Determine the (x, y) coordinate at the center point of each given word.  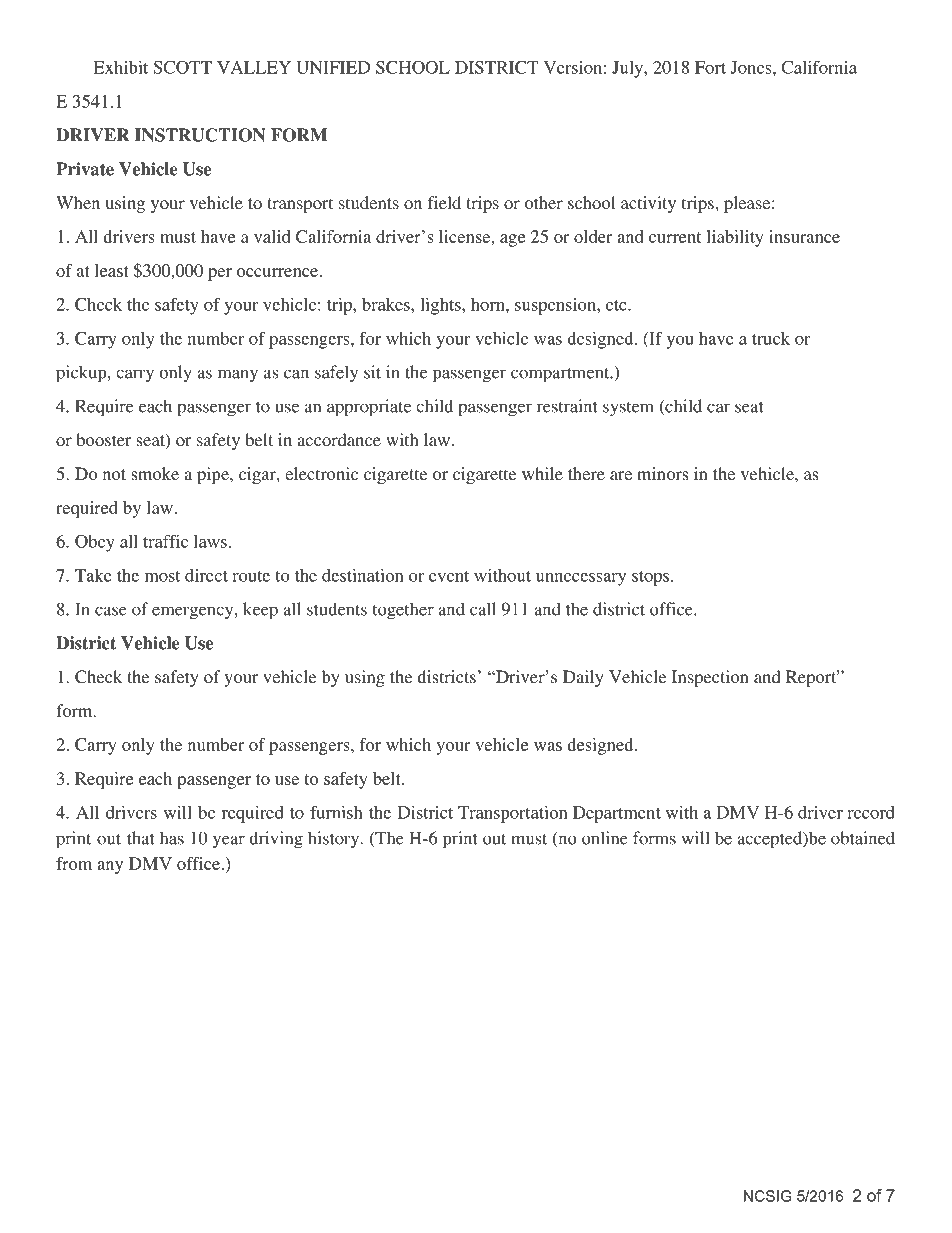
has (172, 838)
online (605, 838)
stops (652, 578)
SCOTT (183, 67)
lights (441, 306)
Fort (710, 67)
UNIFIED (333, 67)
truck (771, 338)
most (163, 576)
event (449, 576)
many (238, 376)
